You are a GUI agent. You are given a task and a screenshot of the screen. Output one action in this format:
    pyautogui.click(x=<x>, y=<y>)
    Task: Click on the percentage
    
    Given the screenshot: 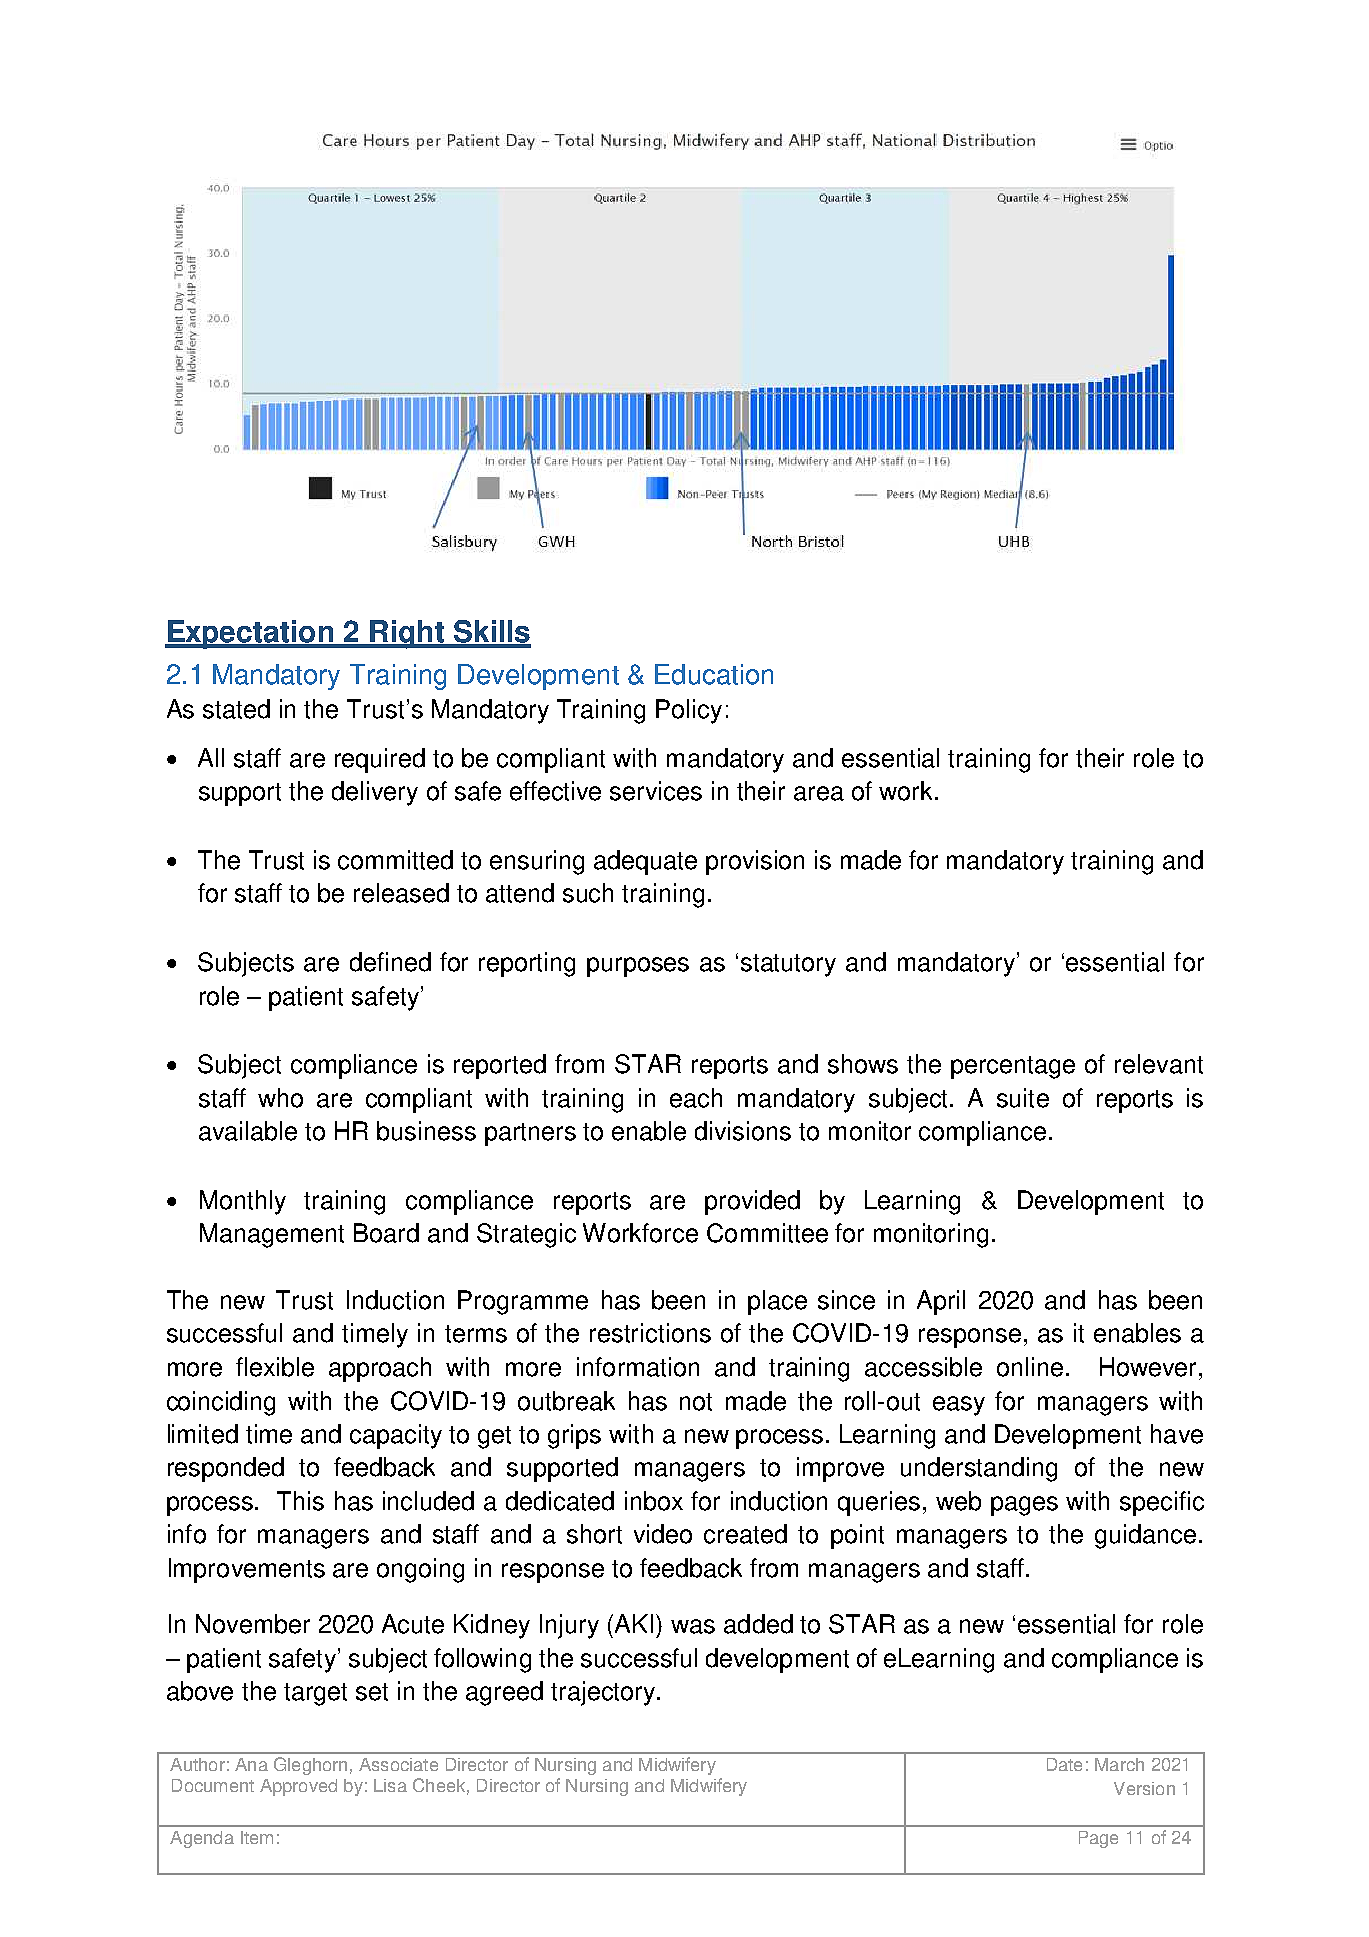 What is the action you would take?
    pyautogui.click(x=1013, y=1067)
